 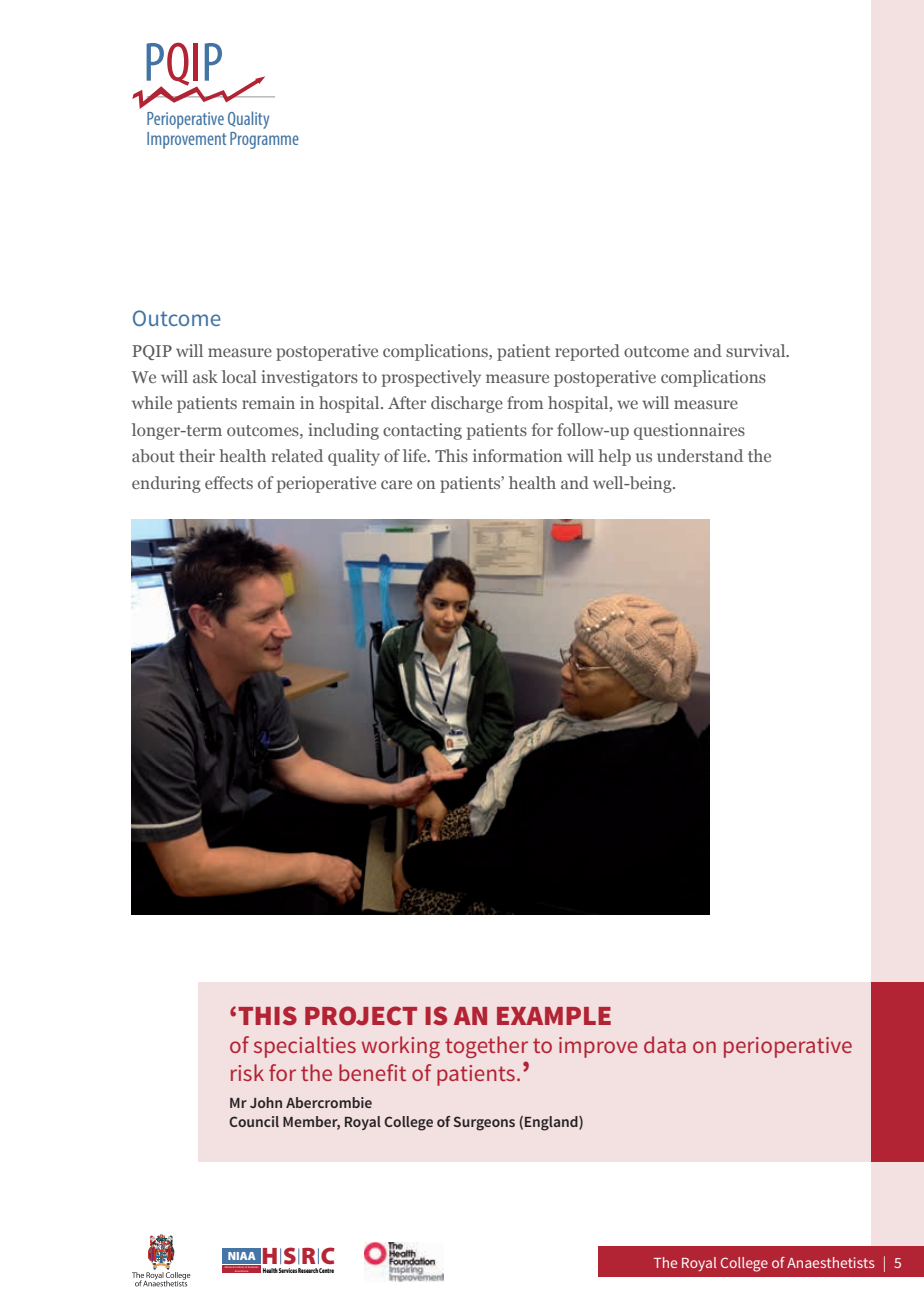 What do you see at coordinates (229, 1266) in the image?
I see `National` at bounding box center [229, 1266].
